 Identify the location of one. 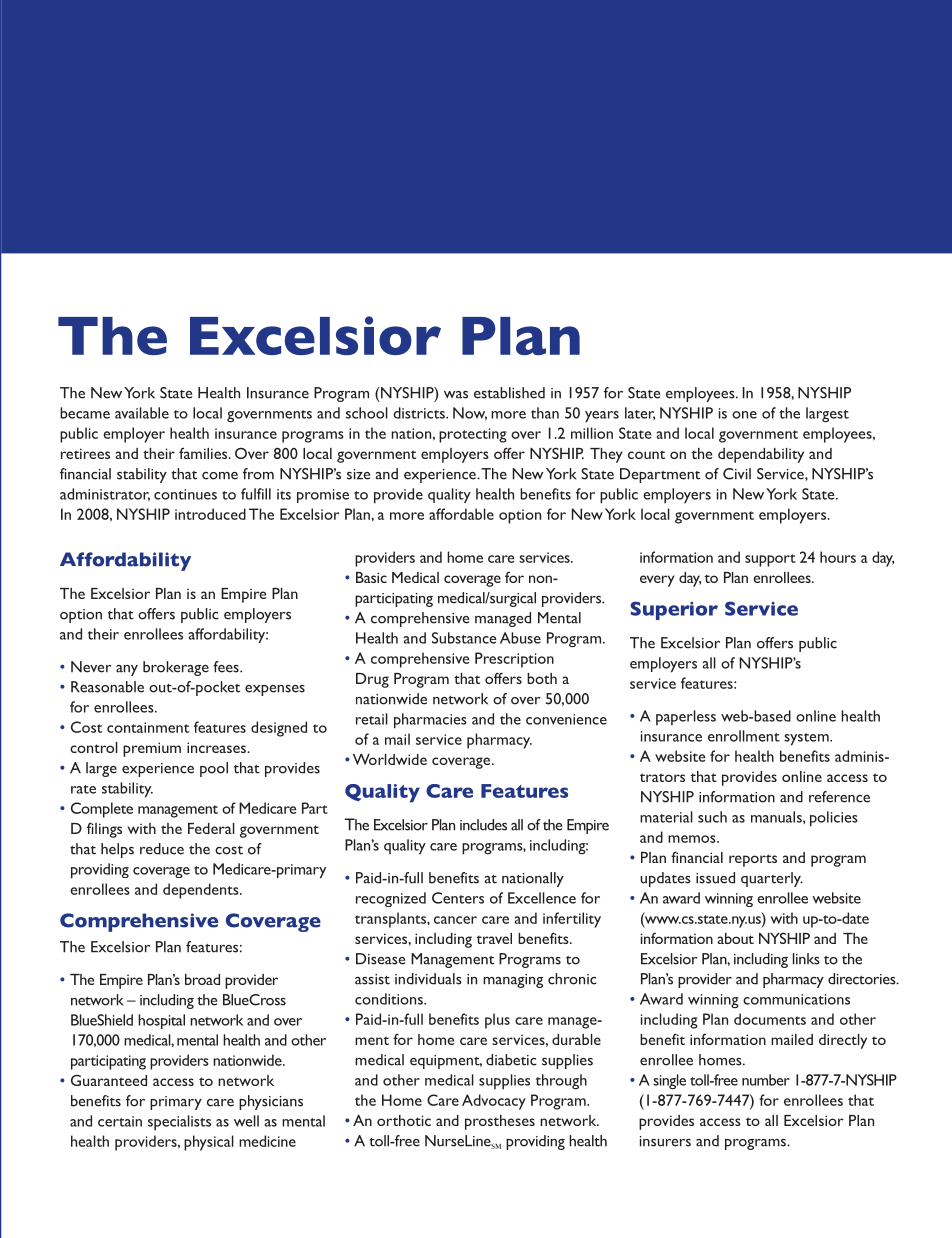
(744, 415).
